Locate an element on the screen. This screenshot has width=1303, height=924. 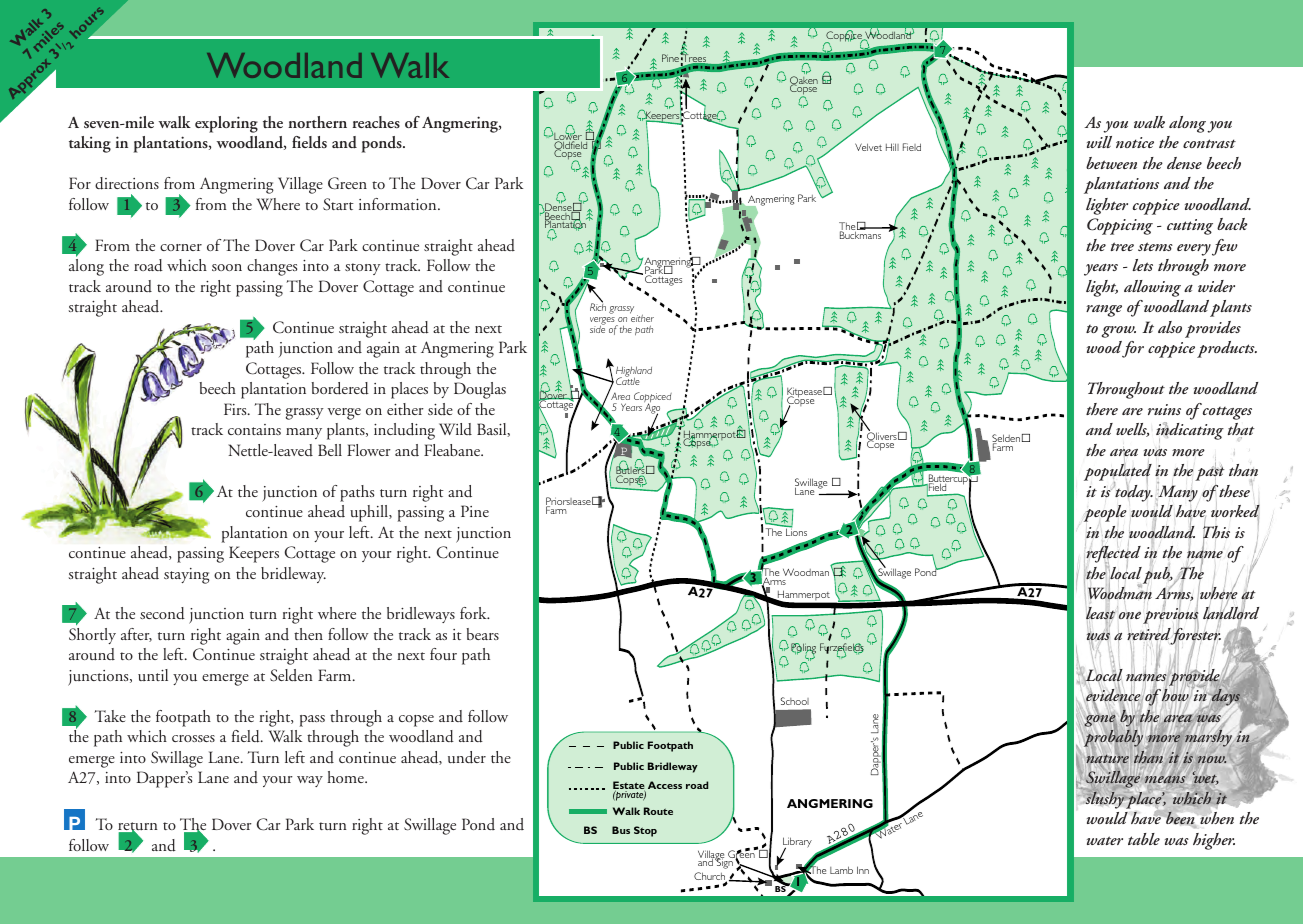
exploring is located at coordinates (226, 124).
